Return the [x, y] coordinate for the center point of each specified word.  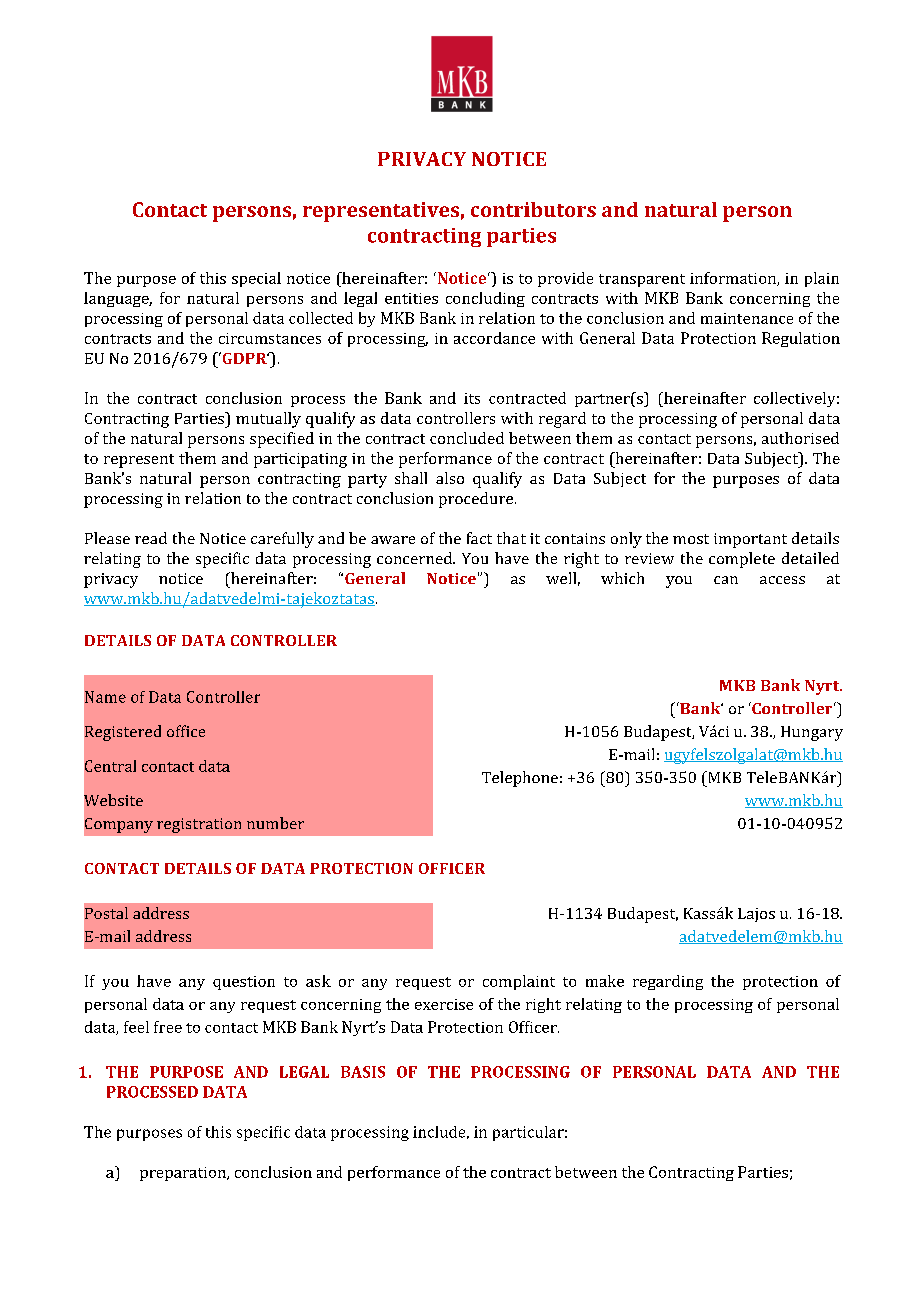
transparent [642, 280]
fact [479, 538]
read [151, 538]
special [256, 279]
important [750, 540]
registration [199, 825]
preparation [184, 1174]
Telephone [520, 779]
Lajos [756, 915]
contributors [533, 209]
